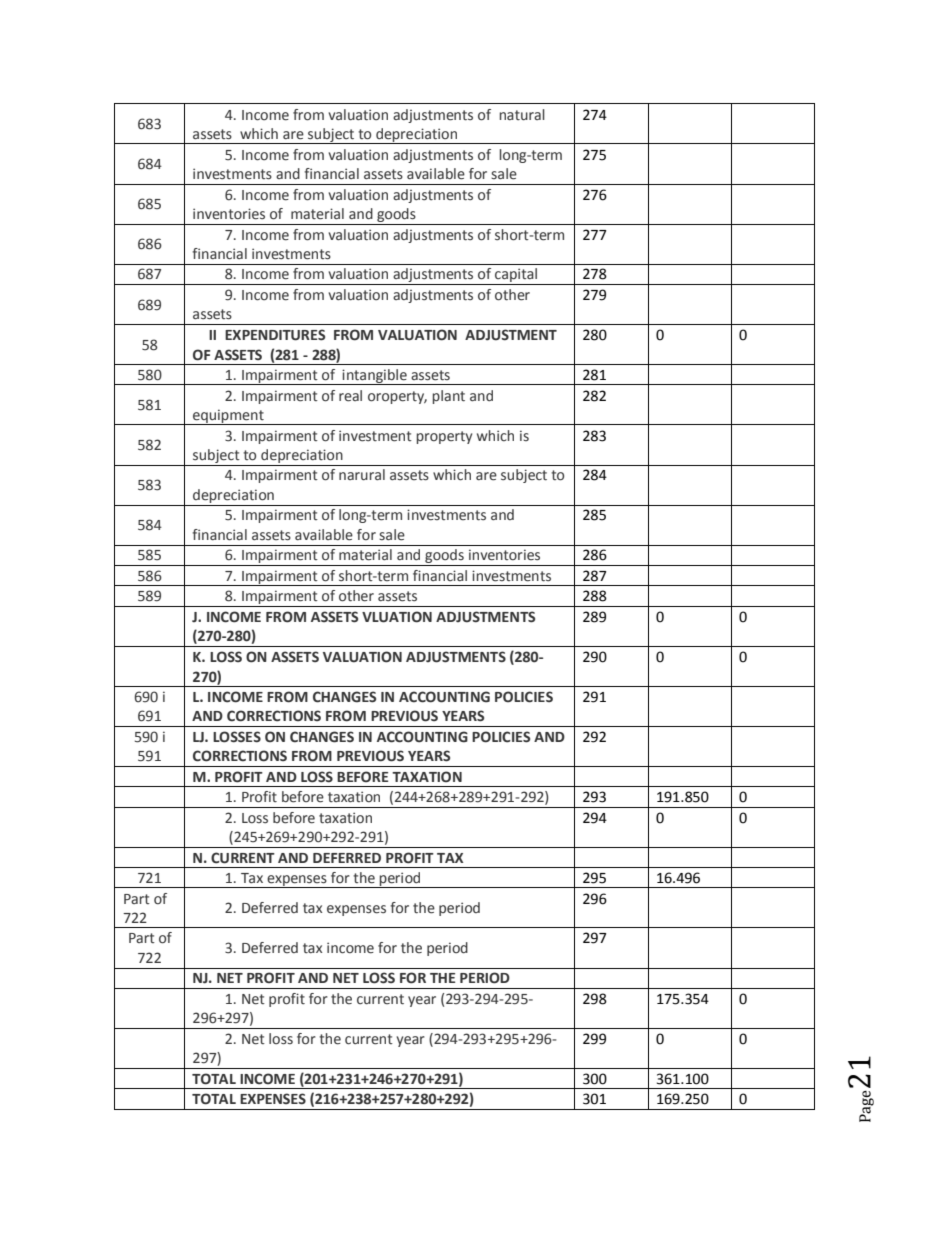 The image size is (952, 1233). Describe the element at coordinates (448, 397) in the screenshot. I see `plant` at that location.
